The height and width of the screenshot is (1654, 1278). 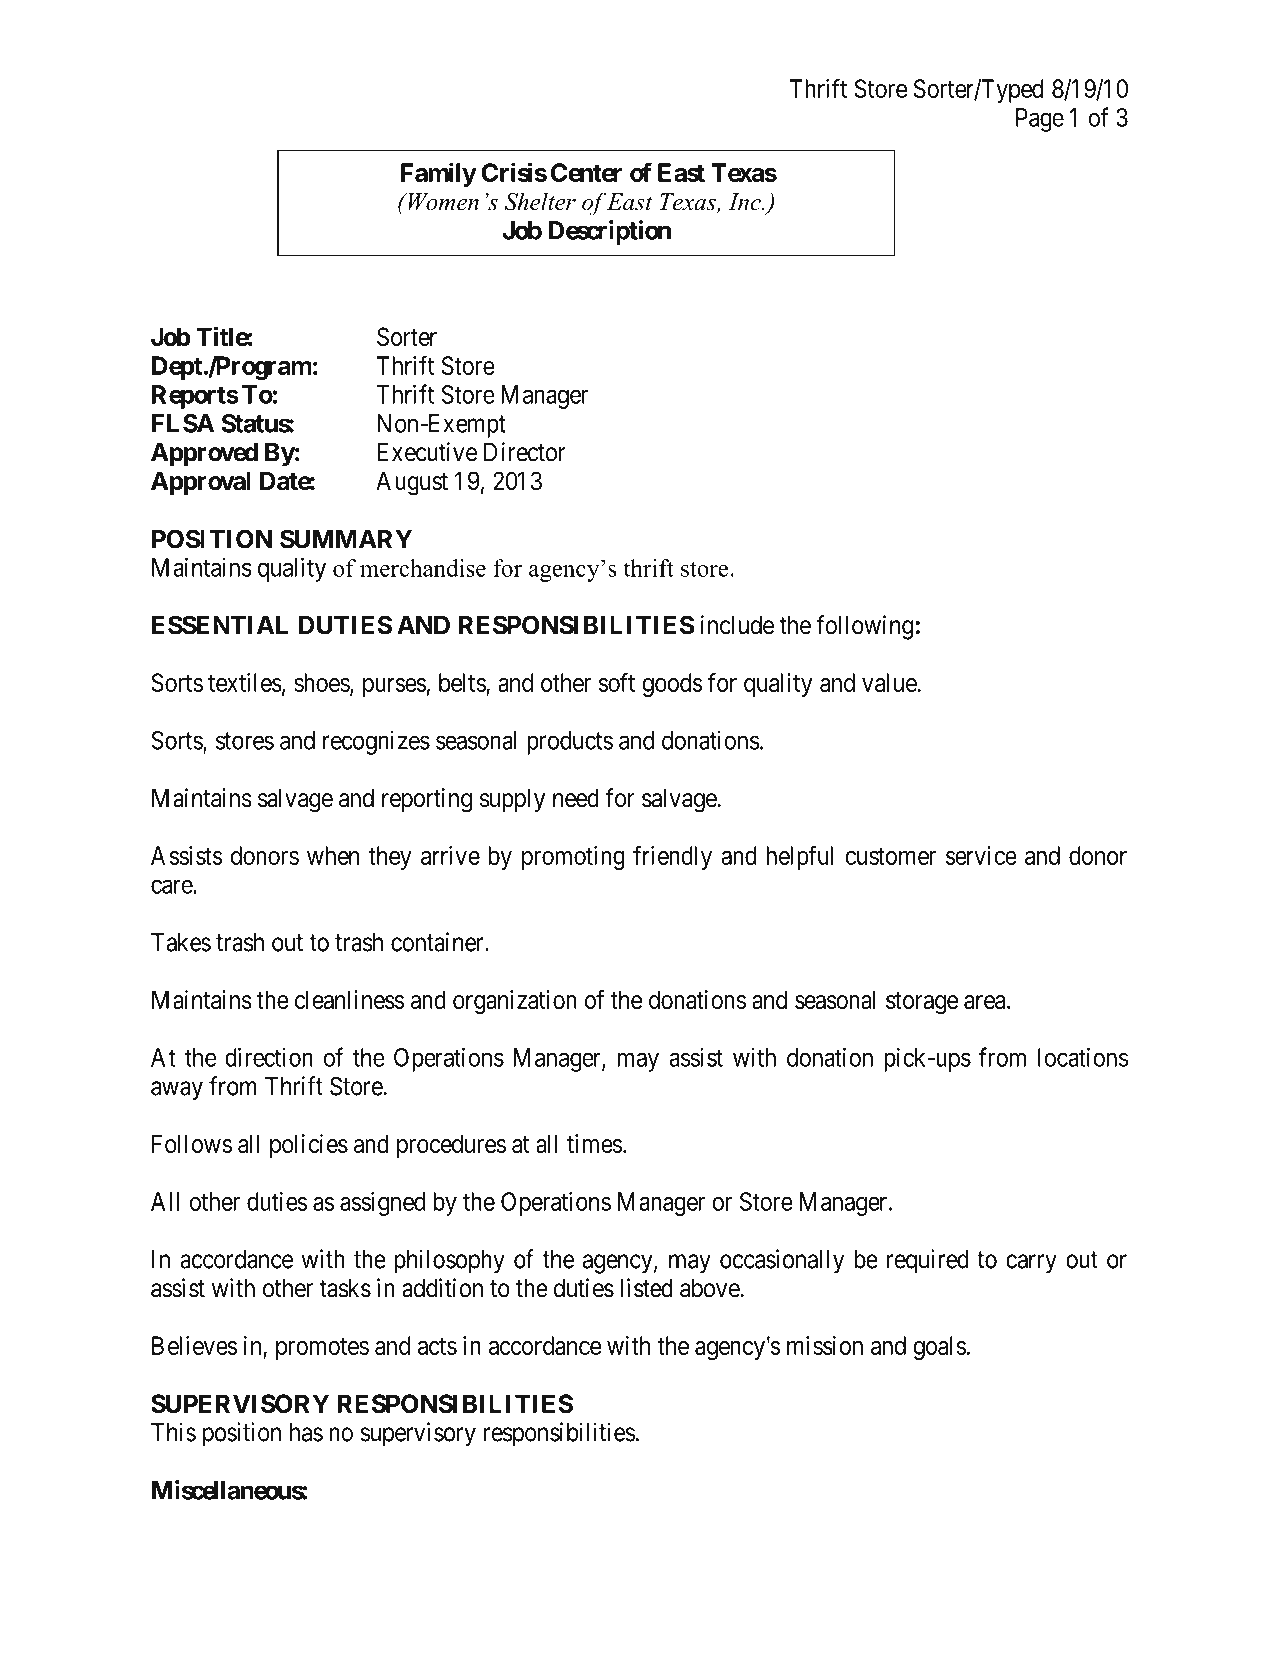 I want to click on Page, so click(x=1040, y=120).
